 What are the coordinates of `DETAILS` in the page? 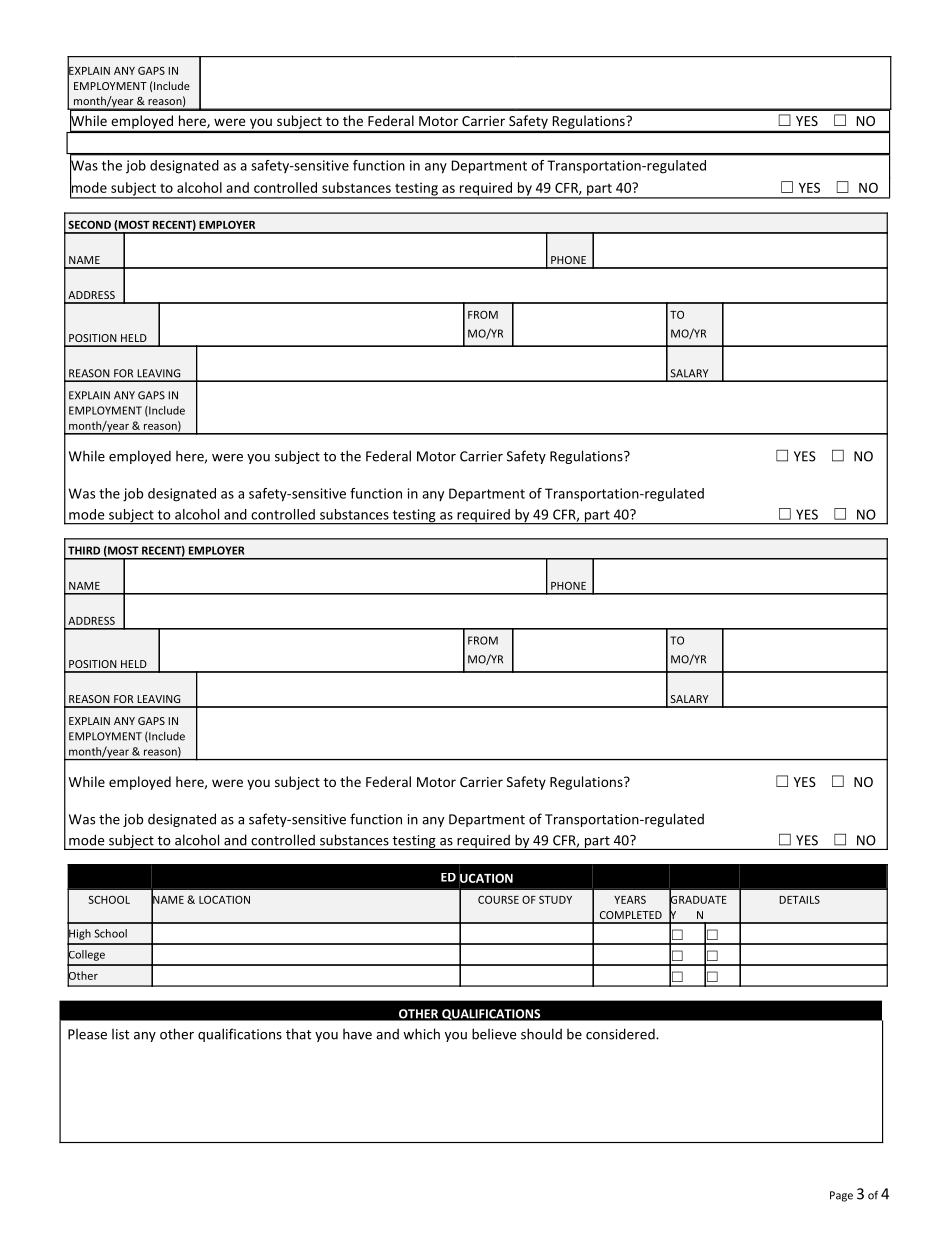 It's located at (799, 900).
